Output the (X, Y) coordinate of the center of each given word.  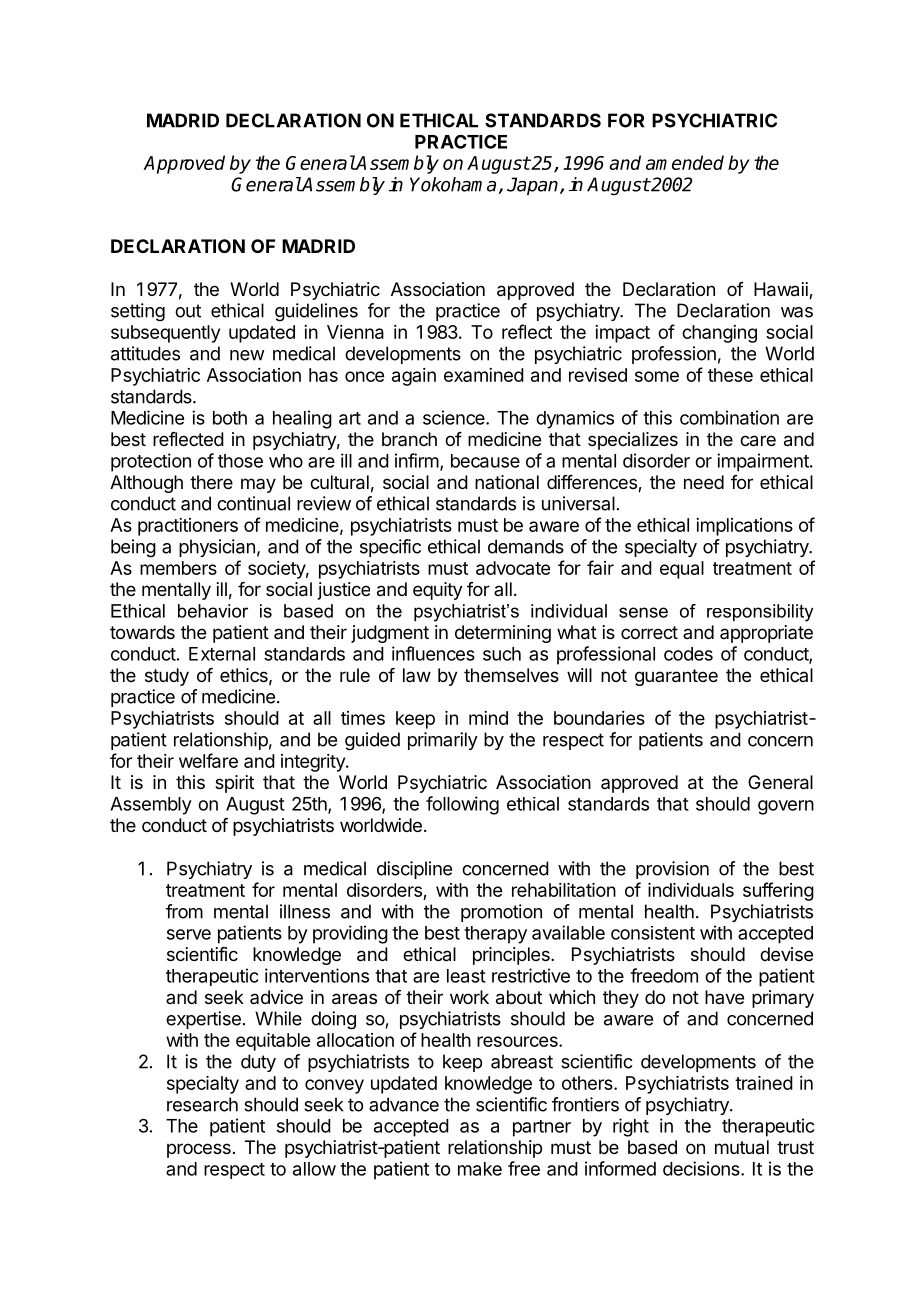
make (480, 1169)
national (507, 482)
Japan (534, 186)
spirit (234, 784)
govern (786, 807)
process (199, 1150)
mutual (742, 1147)
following (462, 805)
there (211, 482)
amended (685, 162)
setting (138, 312)
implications (744, 527)
